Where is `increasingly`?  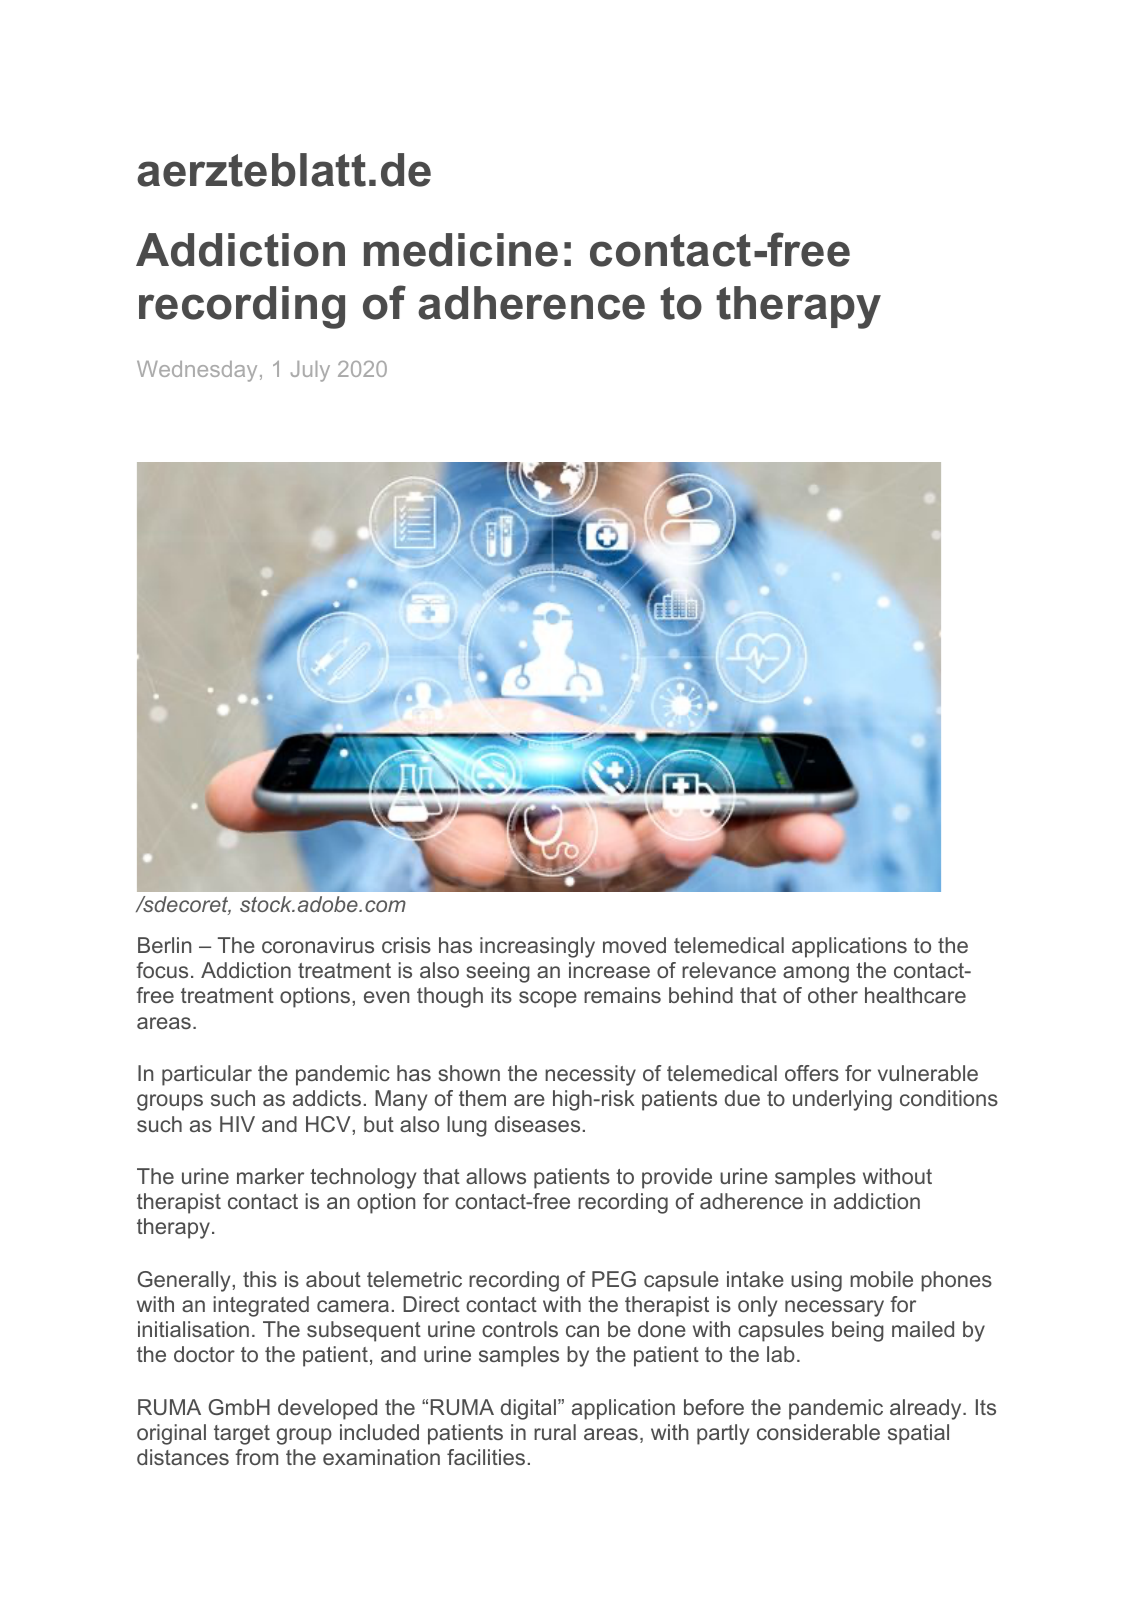 increasingly is located at coordinates (537, 947).
